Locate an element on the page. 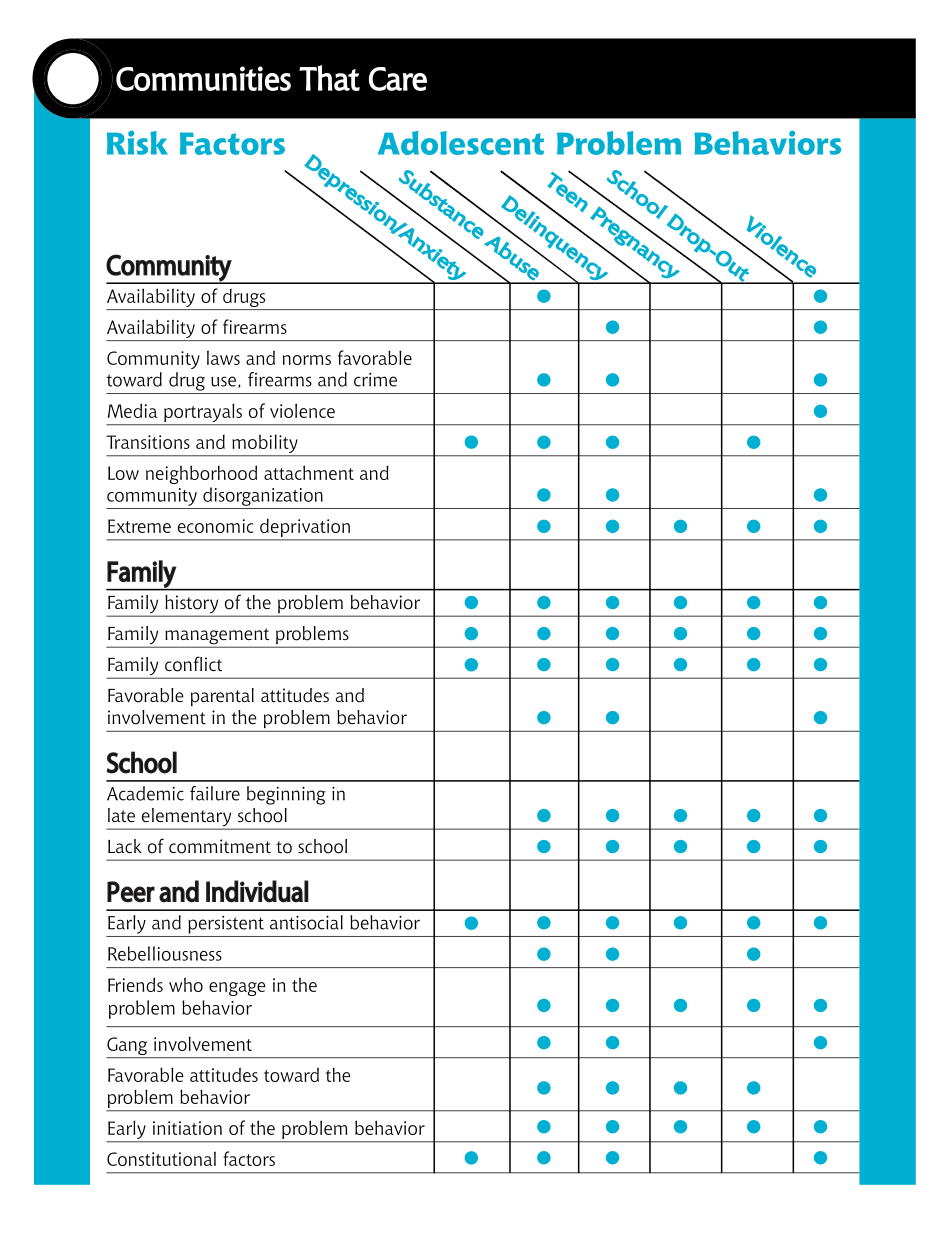 The height and width of the page is (1233, 952). engage is located at coordinates (237, 989).
